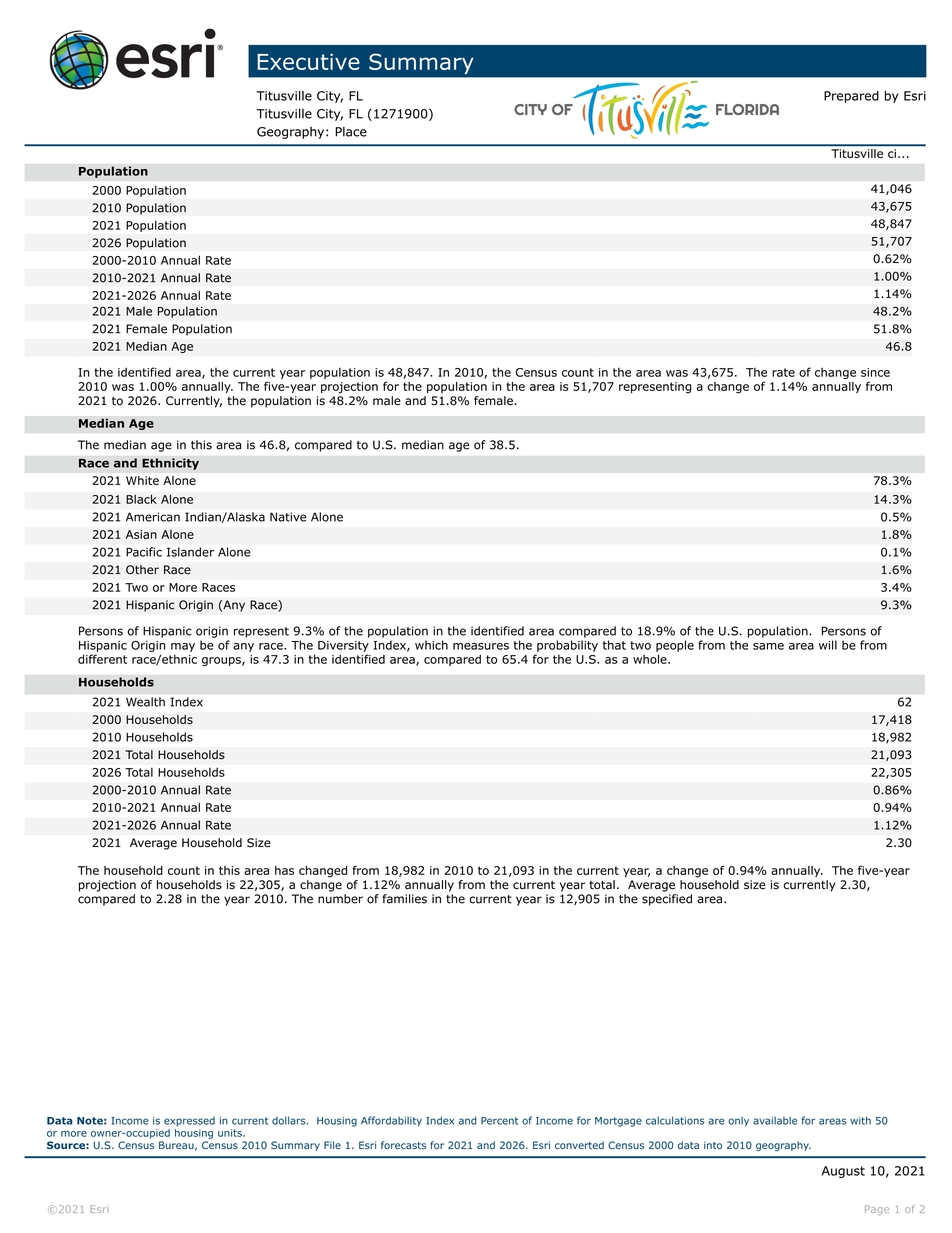  What do you see at coordinates (351, 132) in the image?
I see `Place` at bounding box center [351, 132].
